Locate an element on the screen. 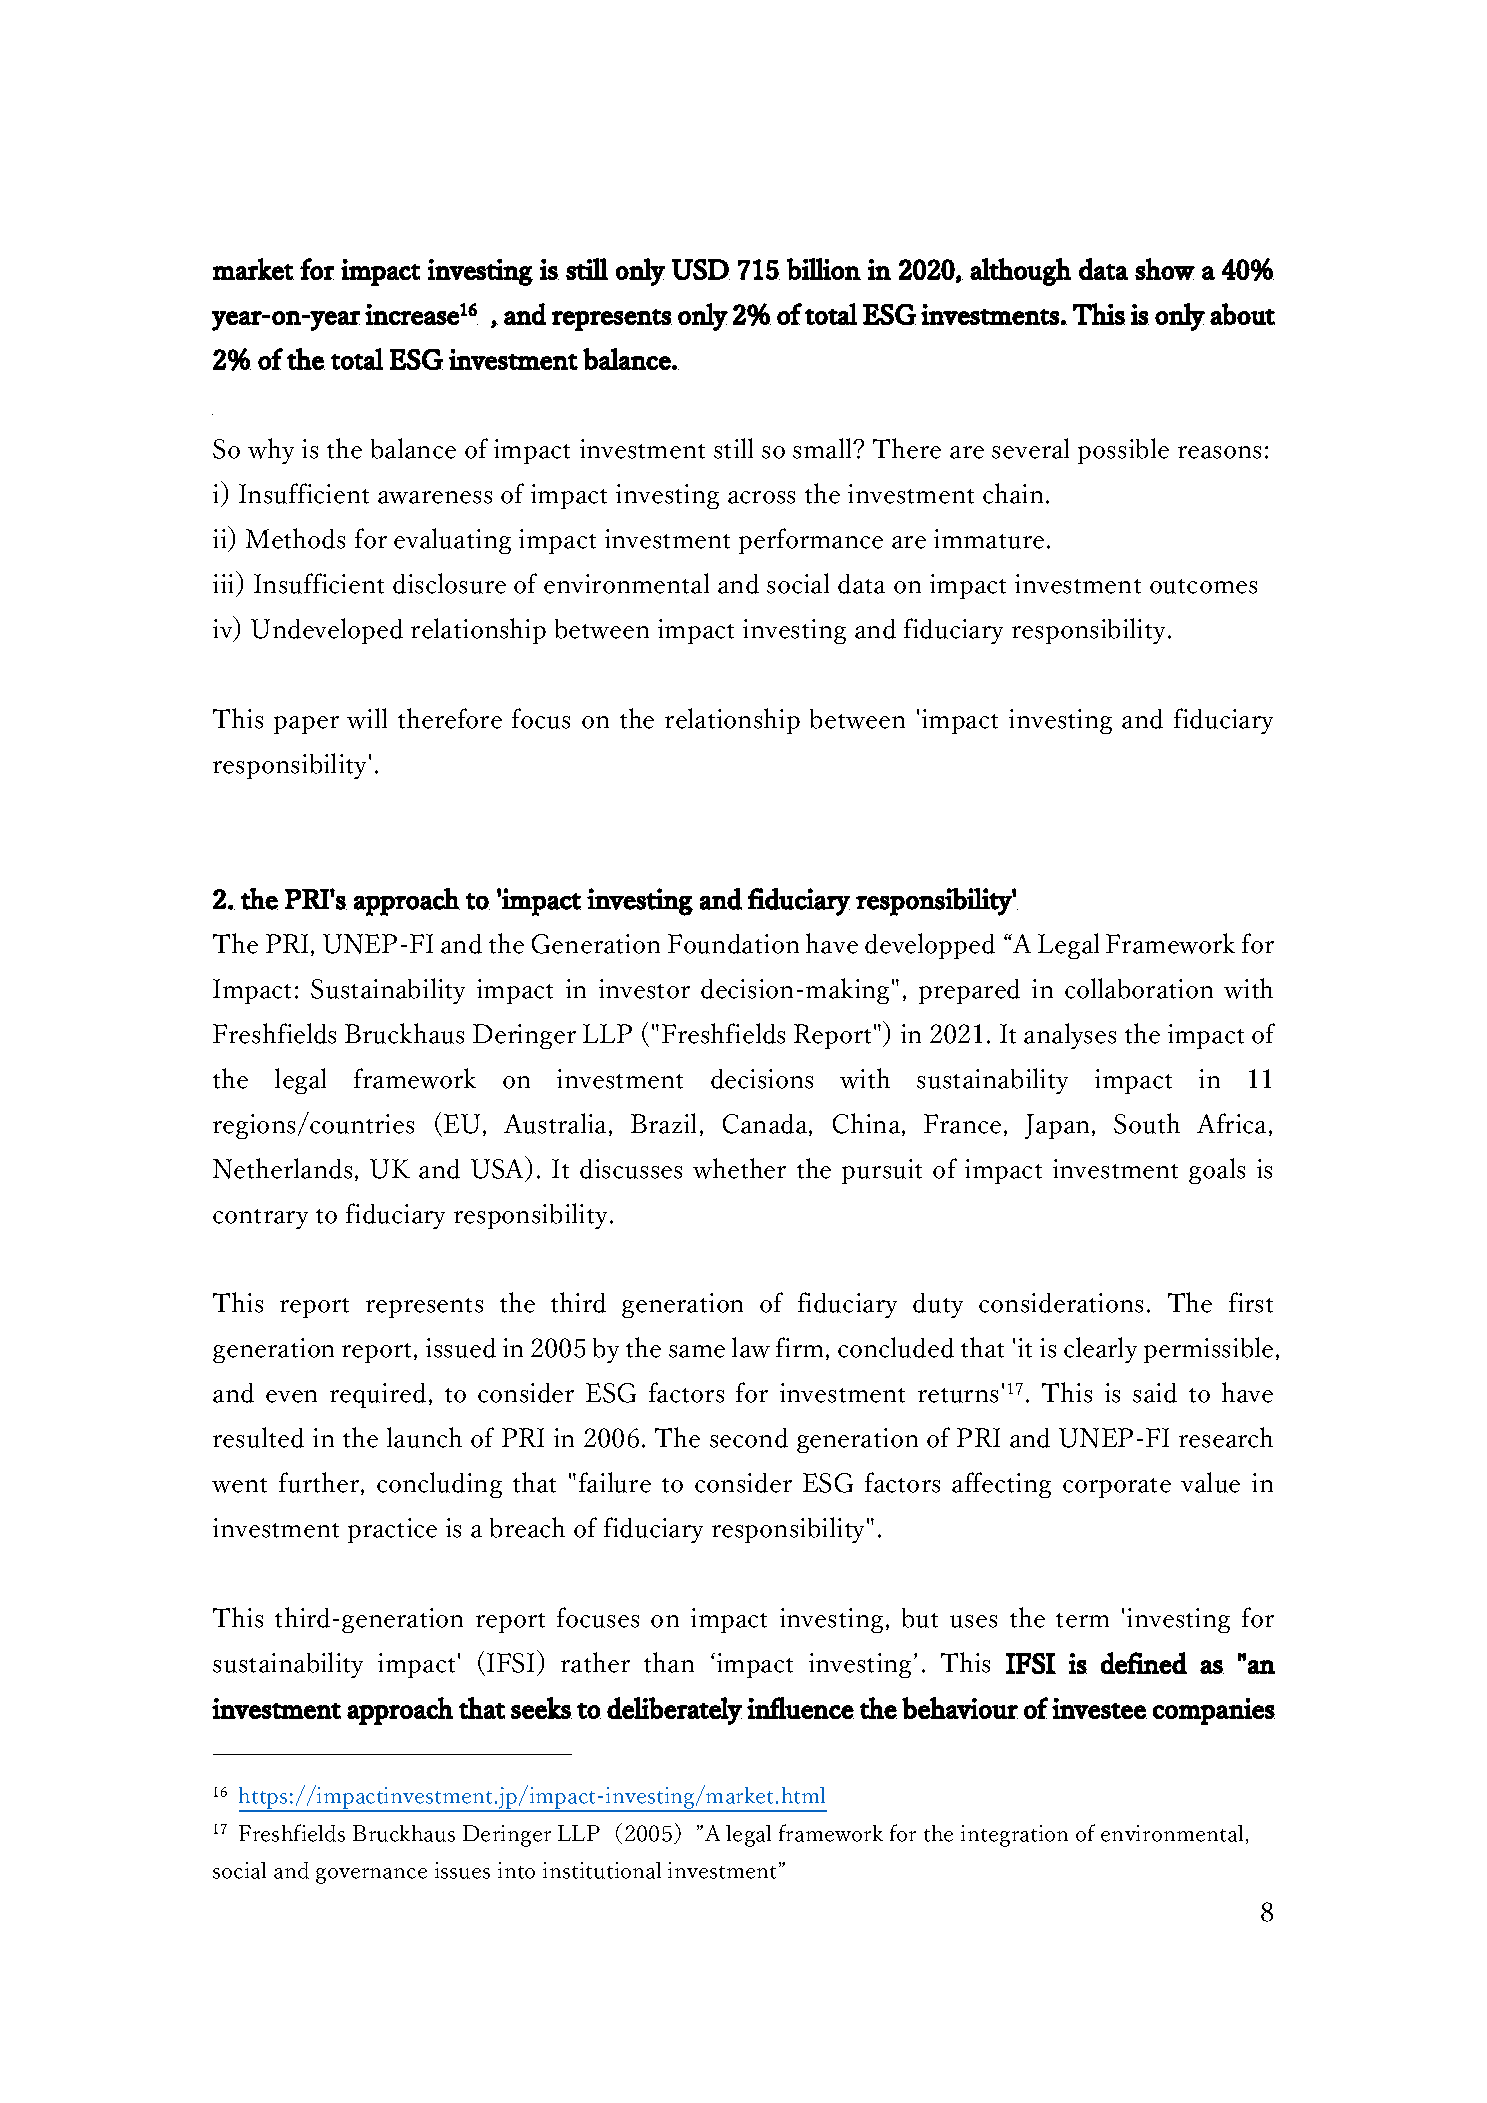  South is located at coordinates (1147, 1123).
